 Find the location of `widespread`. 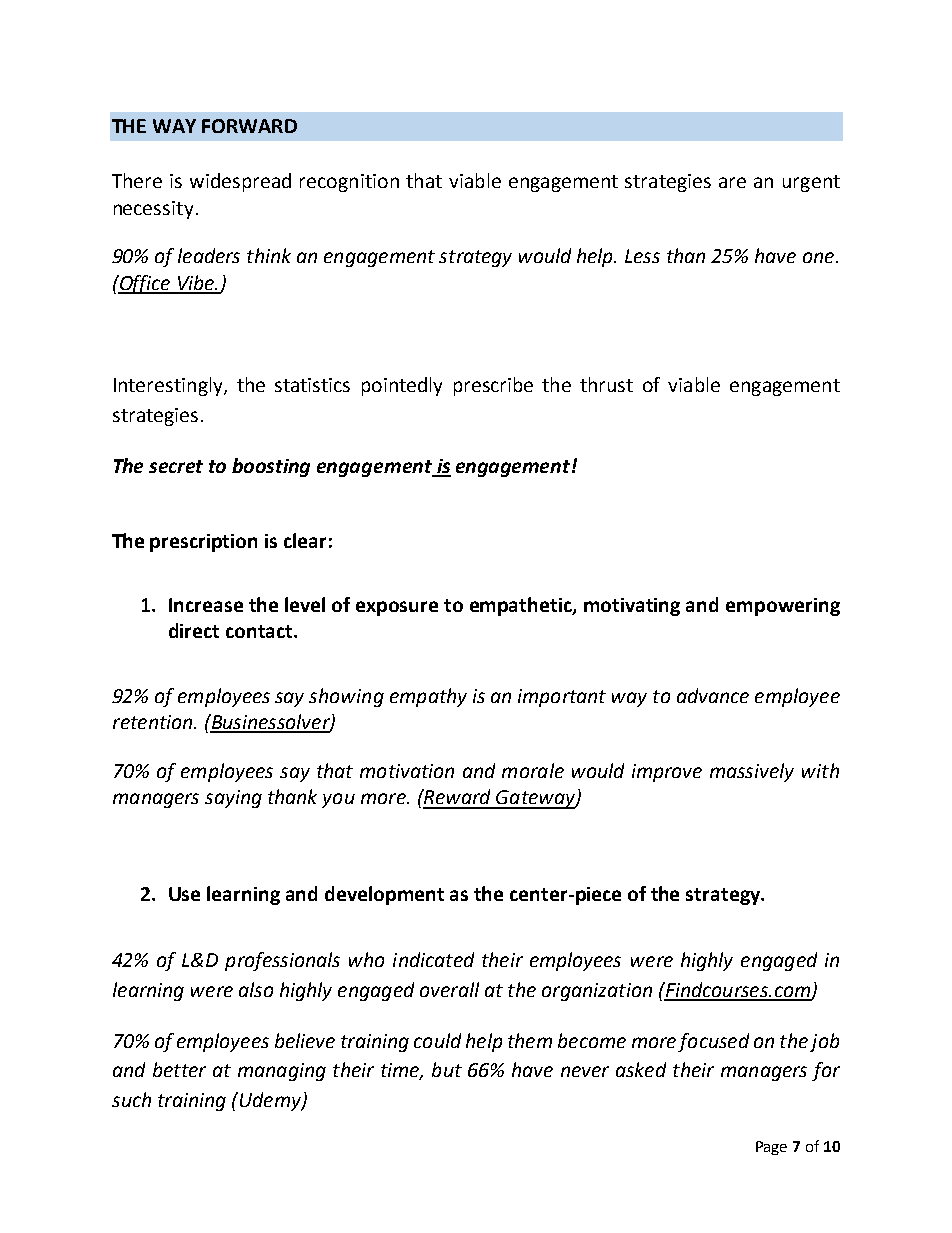

widespread is located at coordinates (240, 182).
